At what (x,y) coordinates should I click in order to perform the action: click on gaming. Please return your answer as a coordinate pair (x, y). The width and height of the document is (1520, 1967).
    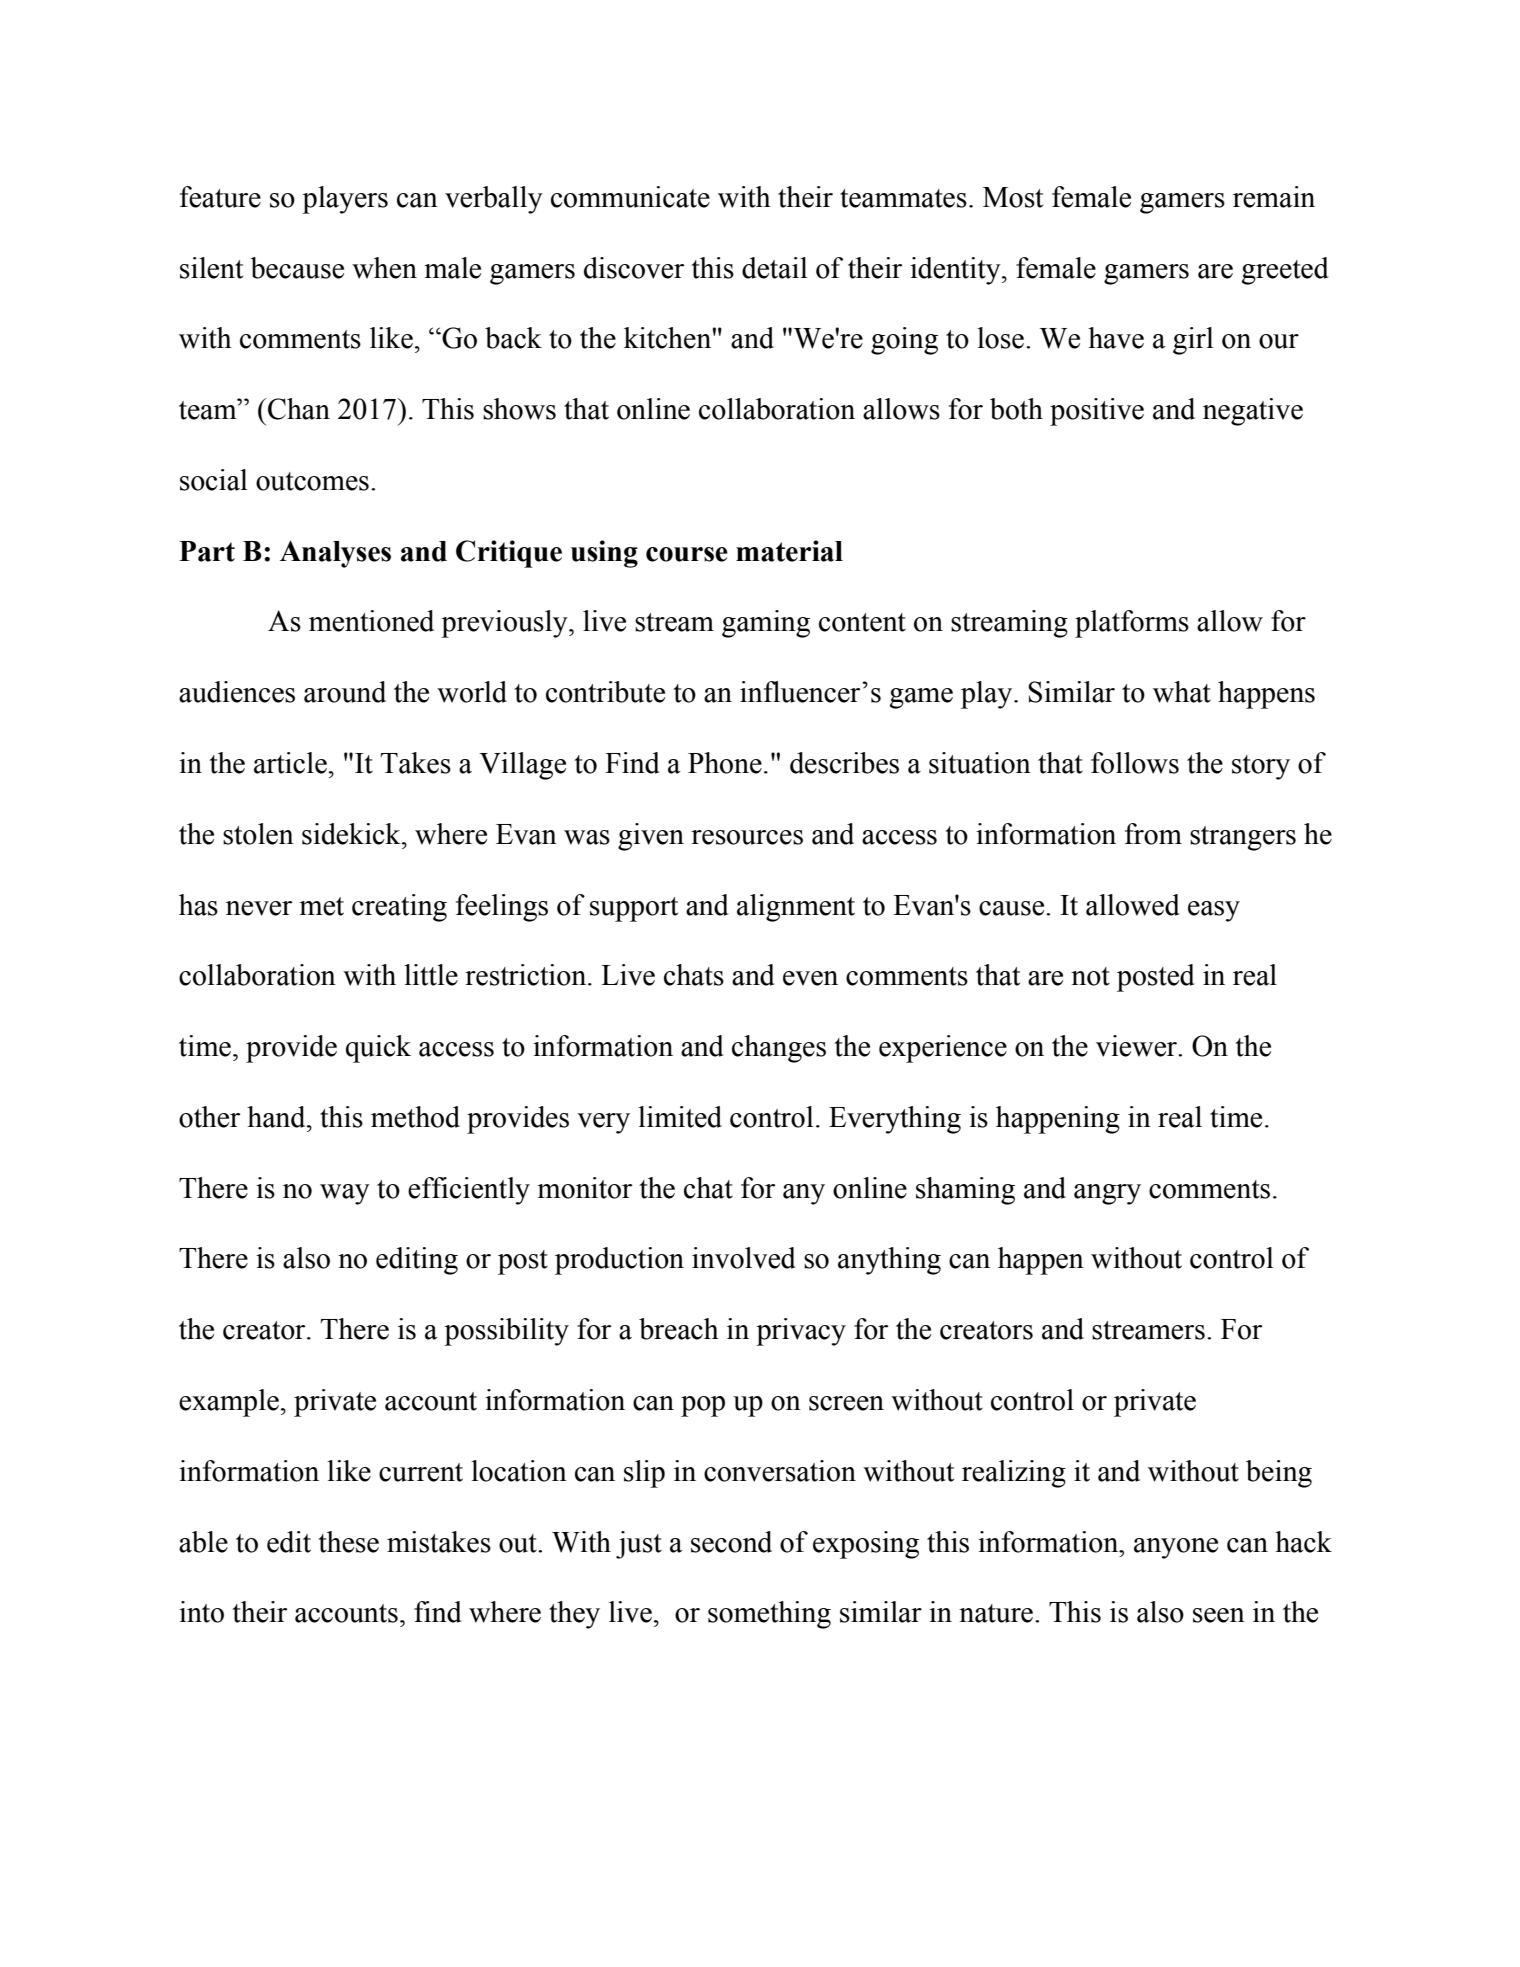
    Looking at the image, I should click on (766, 624).
